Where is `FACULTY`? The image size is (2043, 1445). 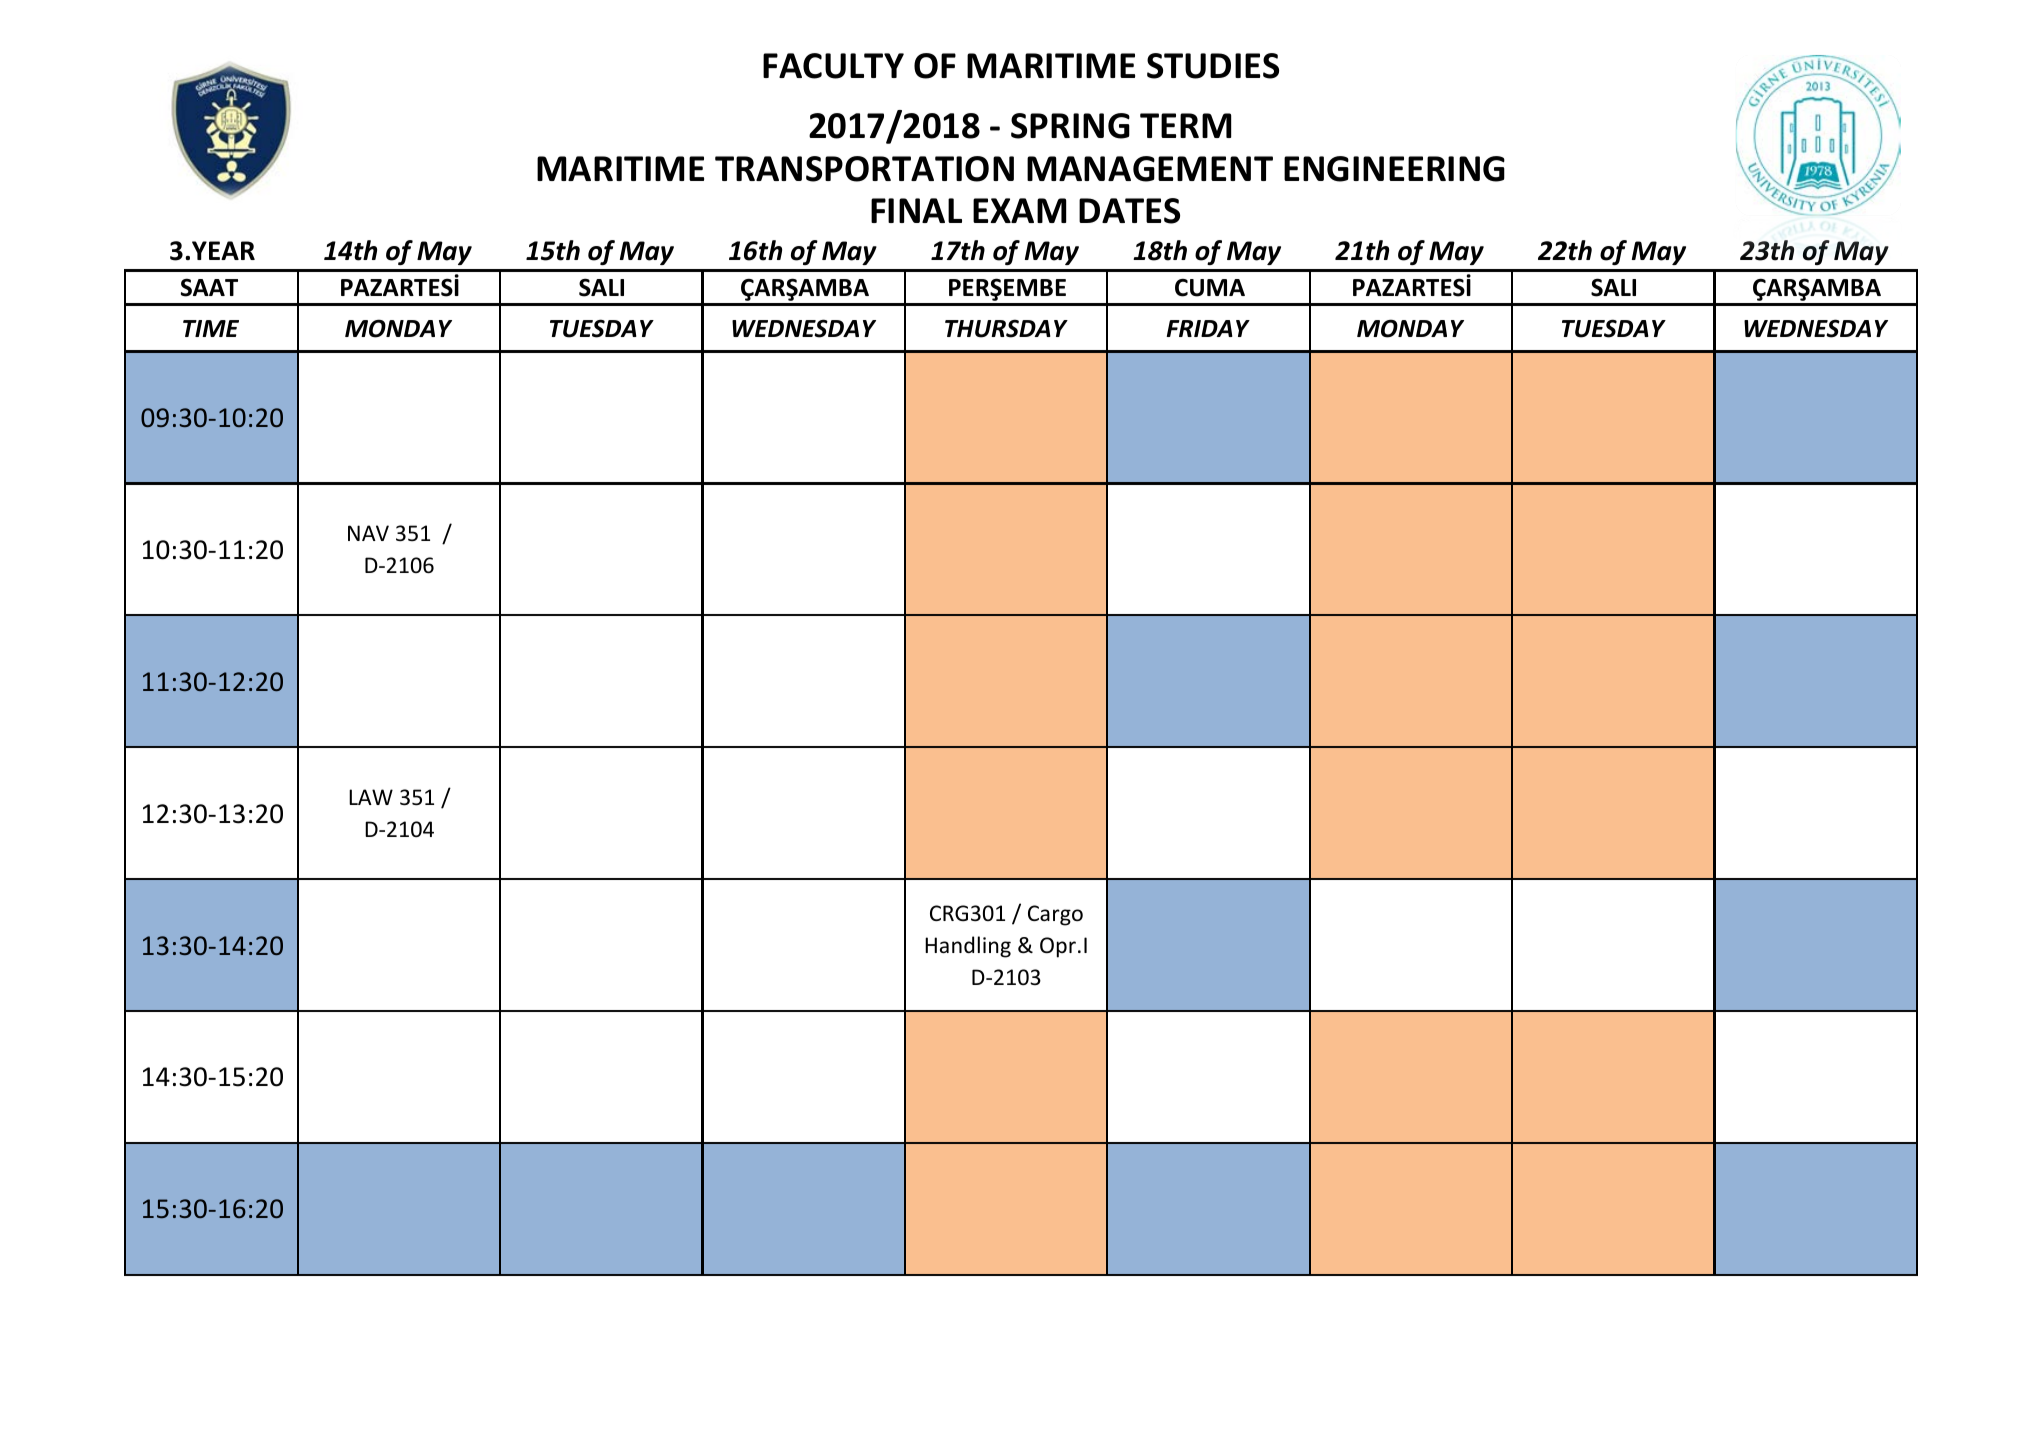 FACULTY is located at coordinates (833, 66).
